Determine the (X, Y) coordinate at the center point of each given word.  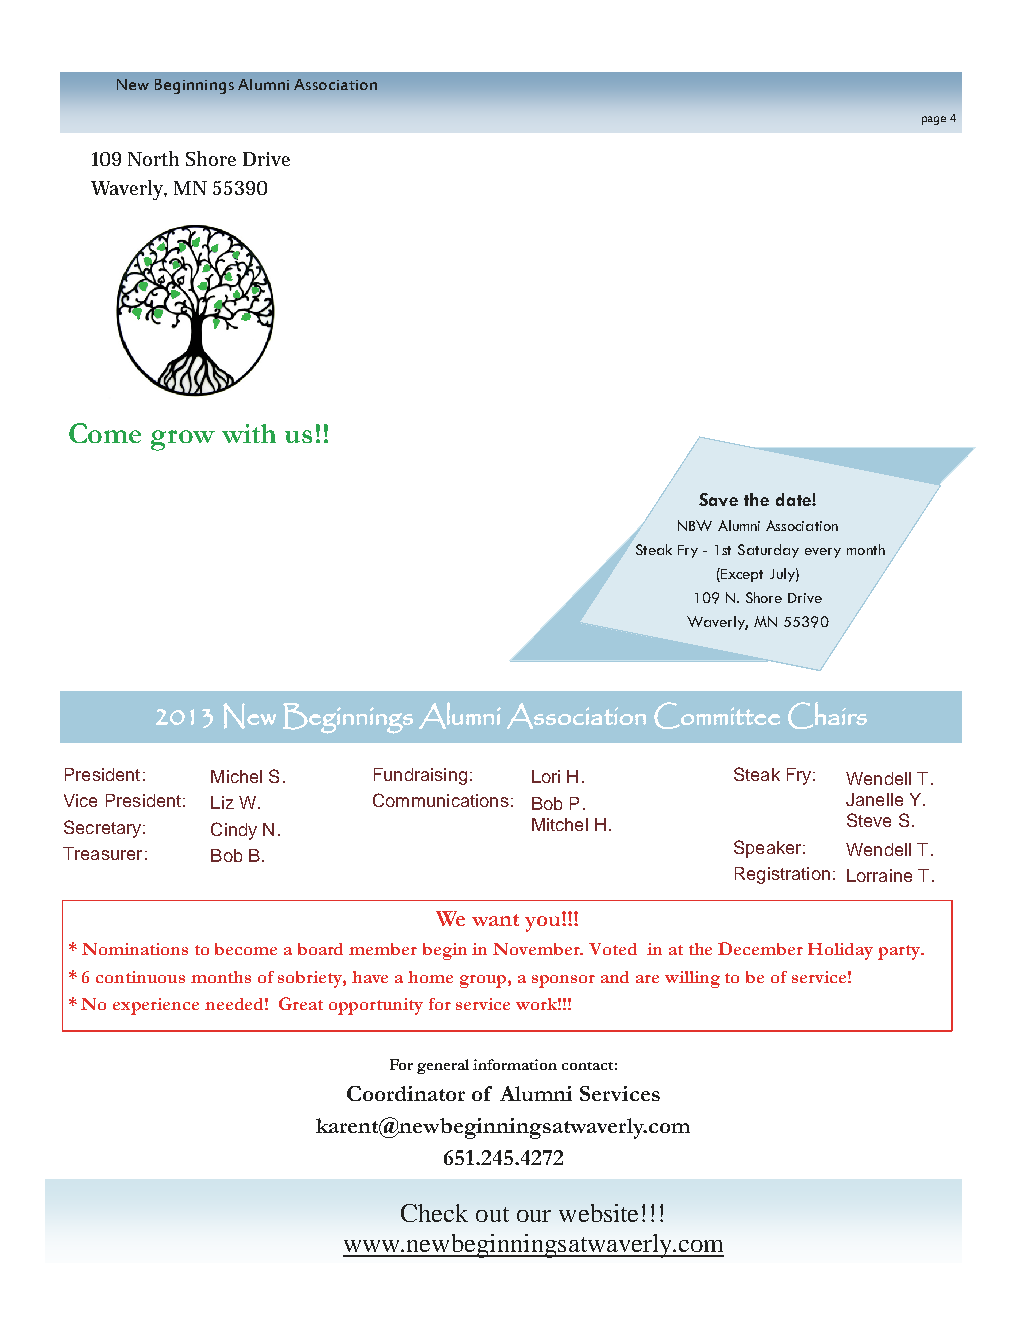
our (534, 1216)
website (598, 1213)
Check (434, 1213)
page (934, 120)
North (153, 158)
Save (718, 499)
